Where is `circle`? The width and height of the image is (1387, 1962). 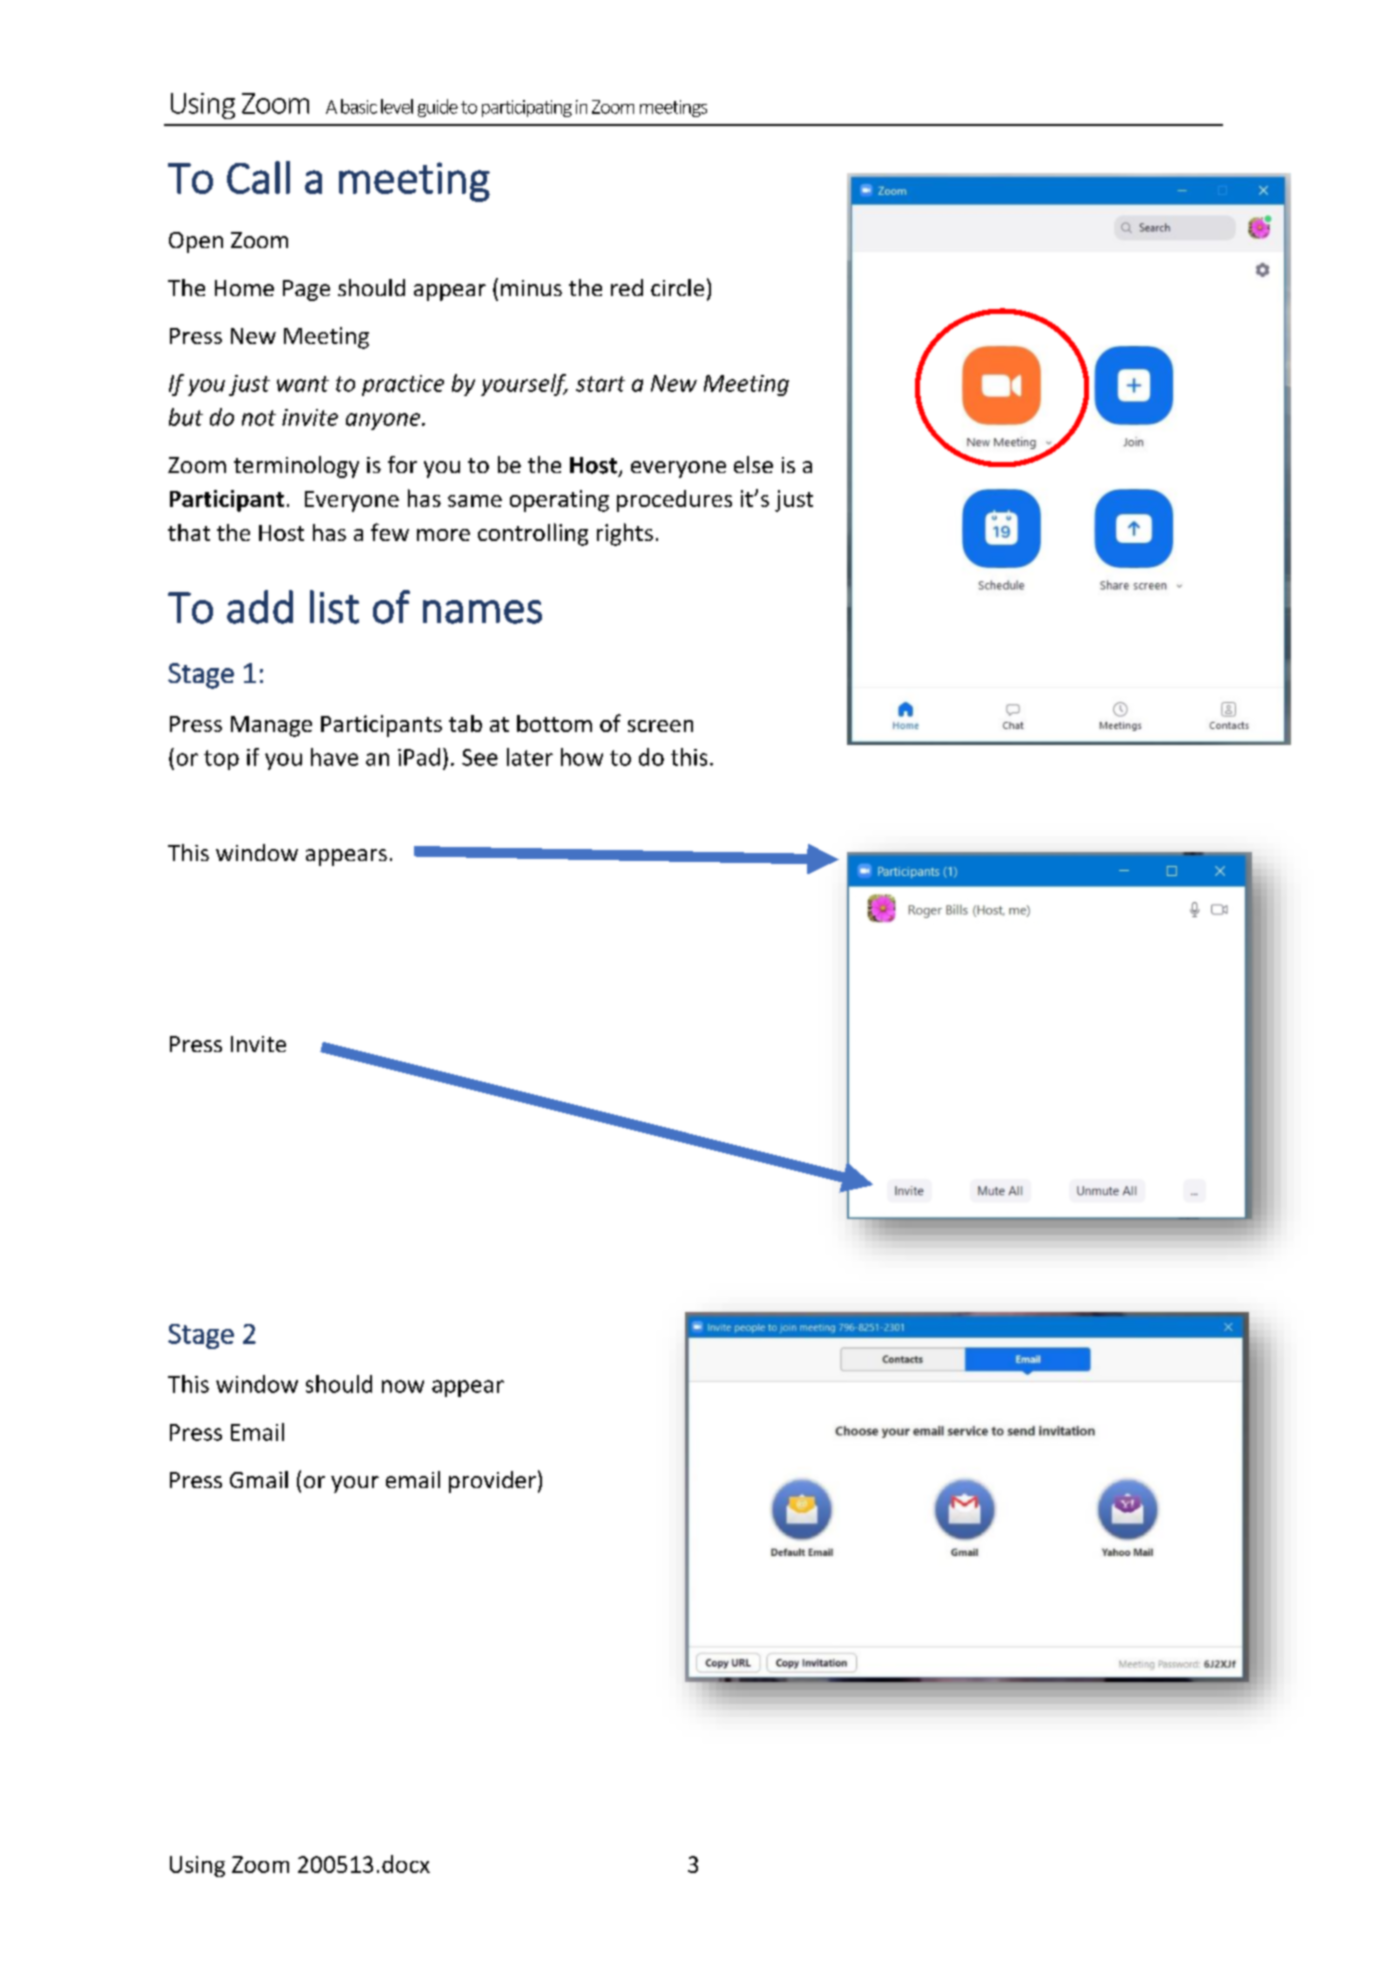
circle is located at coordinates (677, 287).
